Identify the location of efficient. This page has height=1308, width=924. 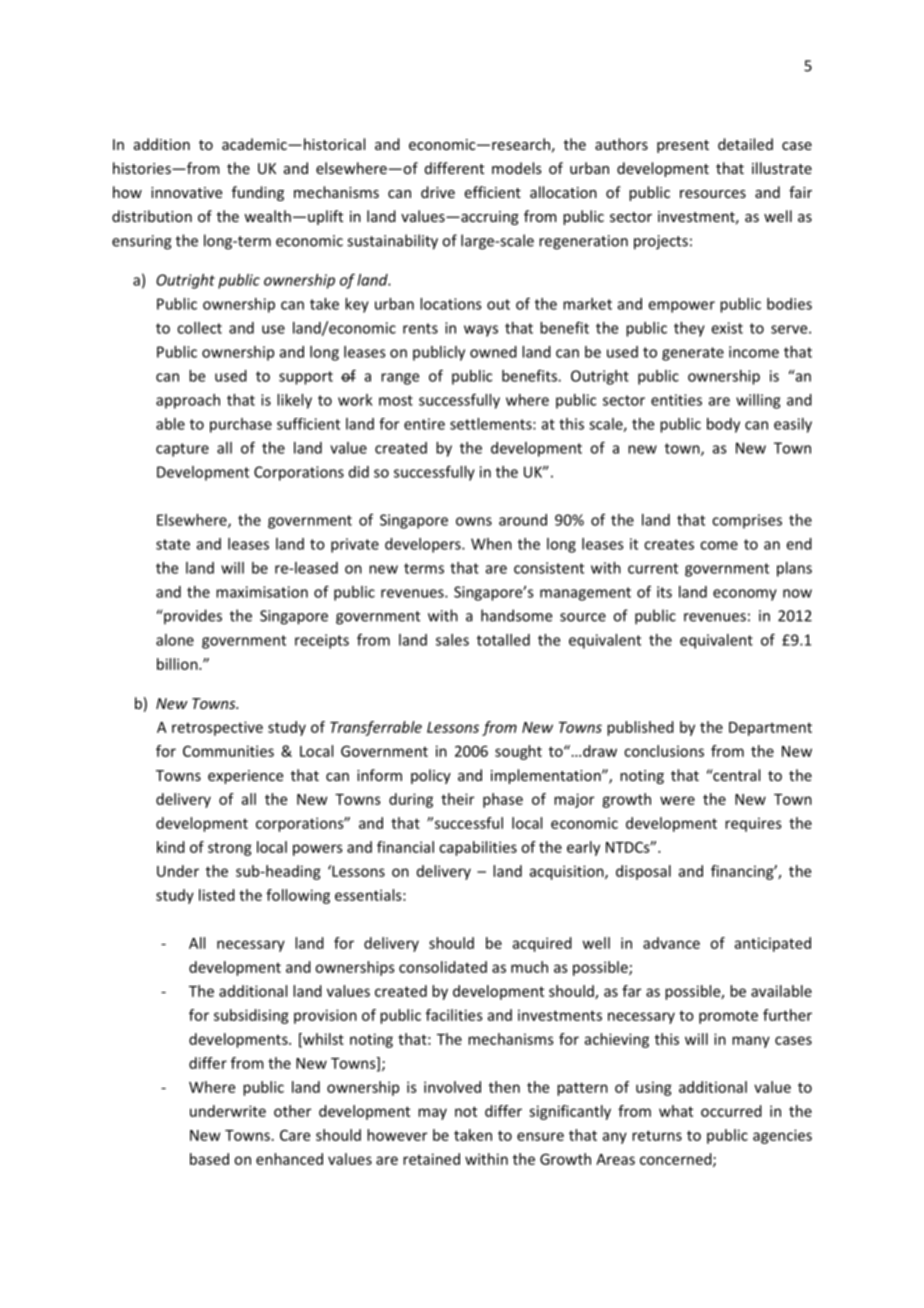
(493, 192).
